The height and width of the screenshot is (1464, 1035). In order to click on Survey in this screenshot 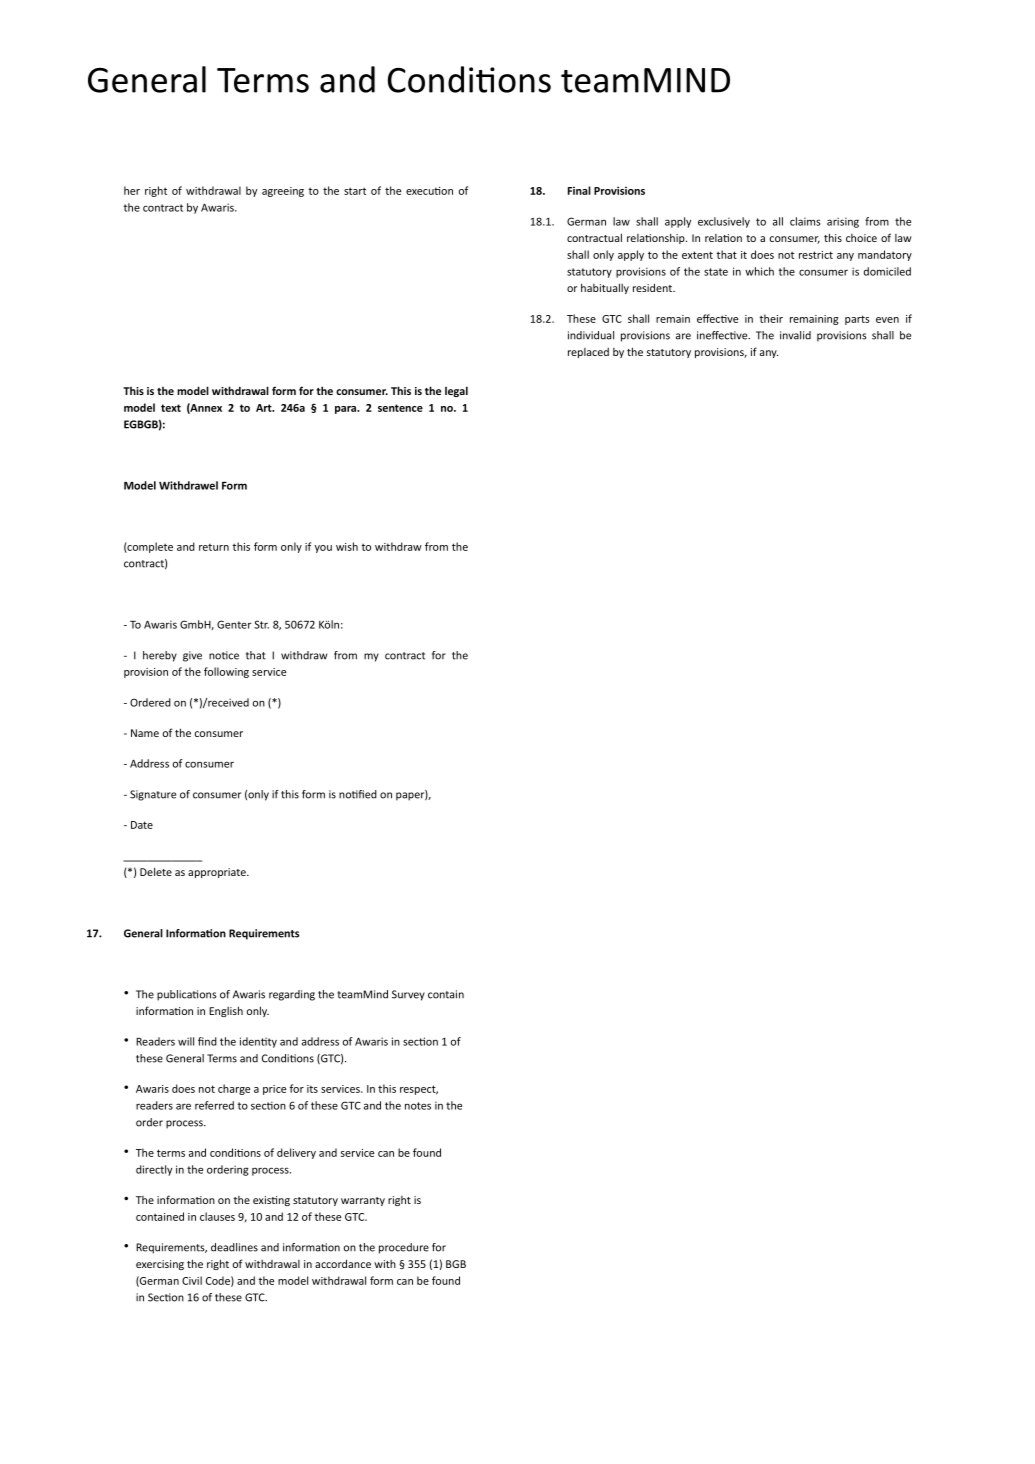, I will do `click(408, 995)`.
